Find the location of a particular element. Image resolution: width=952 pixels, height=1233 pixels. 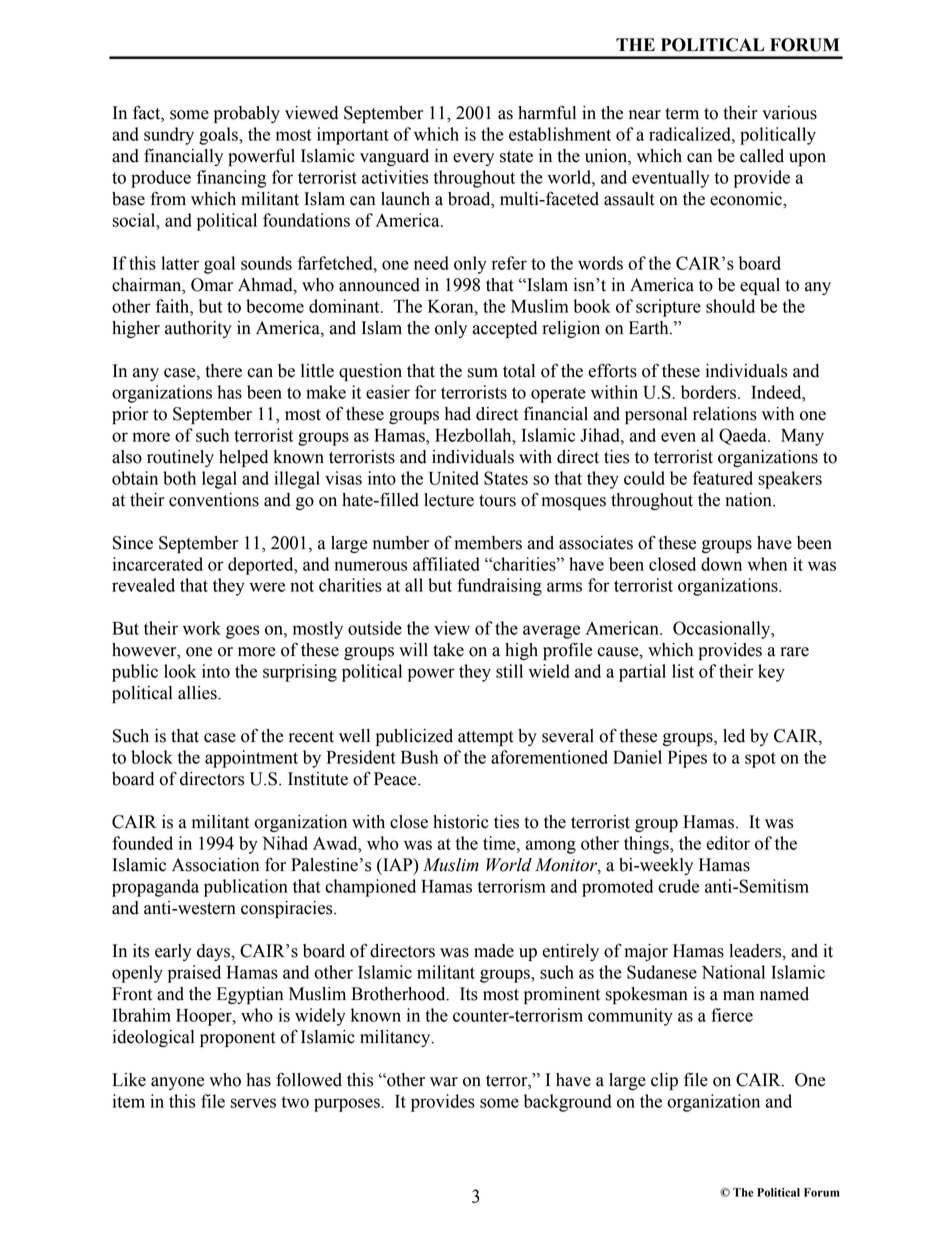

featured is located at coordinates (723, 478).
